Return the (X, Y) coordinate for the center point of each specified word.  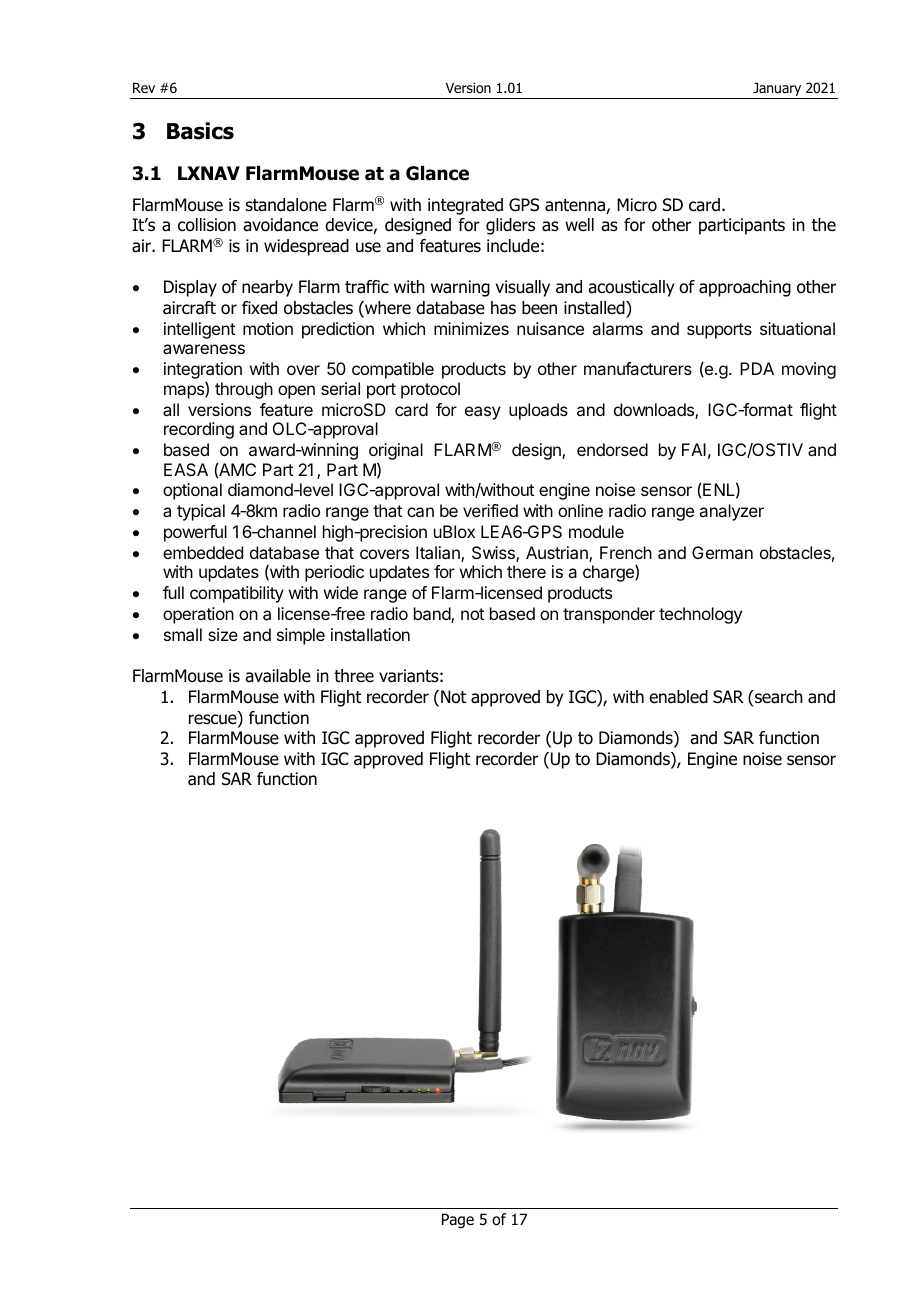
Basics (200, 131)
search (778, 697)
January (777, 89)
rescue (214, 719)
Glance (437, 173)
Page (458, 1220)
